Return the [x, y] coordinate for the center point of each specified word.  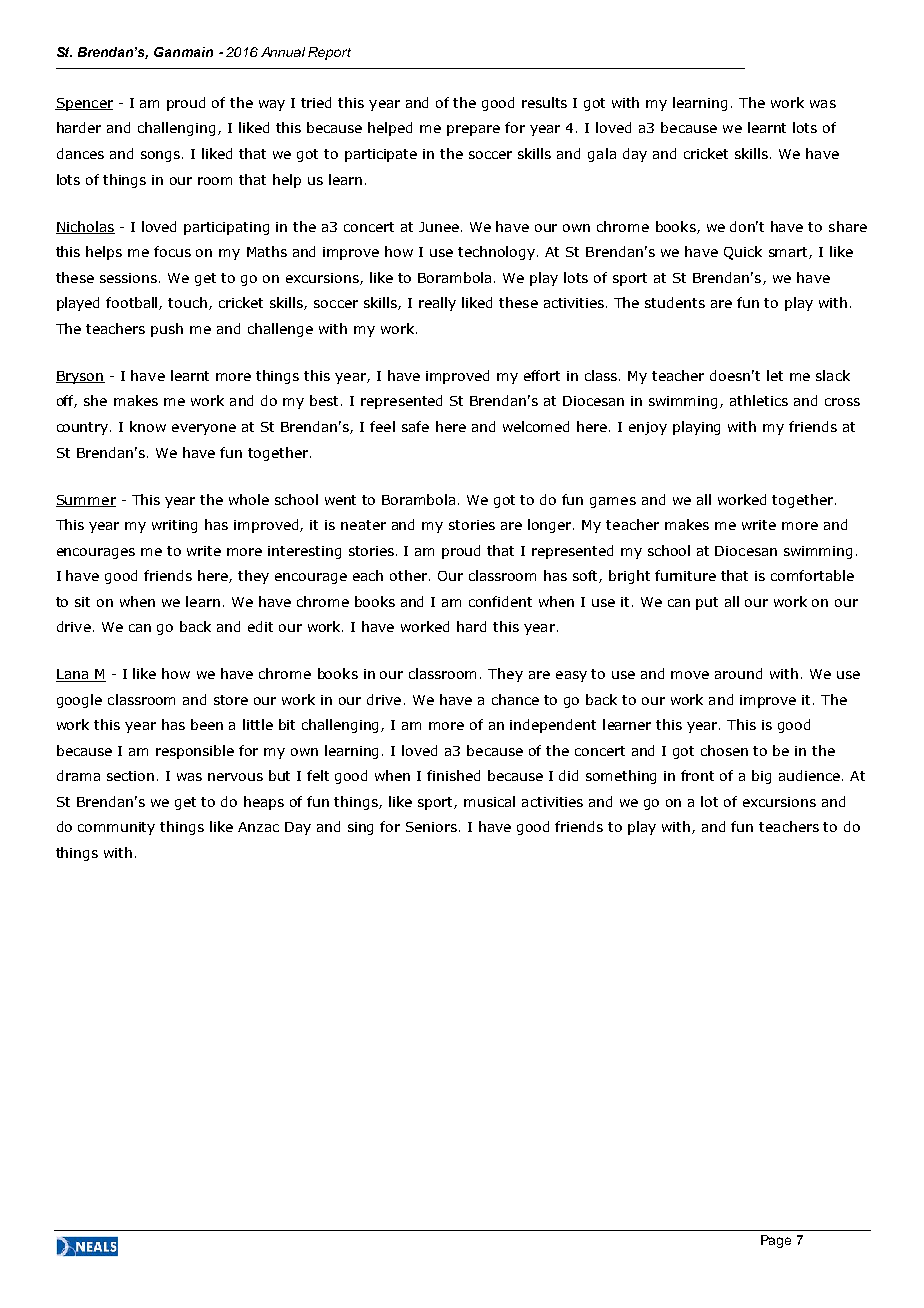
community [116, 828]
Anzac [258, 827]
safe [415, 426]
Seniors [433, 827]
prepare [473, 130]
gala [602, 155]
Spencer [84, 104]
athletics [759, 400]
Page [776, 1241]
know [148, 426]
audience [809, 775]
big [761, 777]
